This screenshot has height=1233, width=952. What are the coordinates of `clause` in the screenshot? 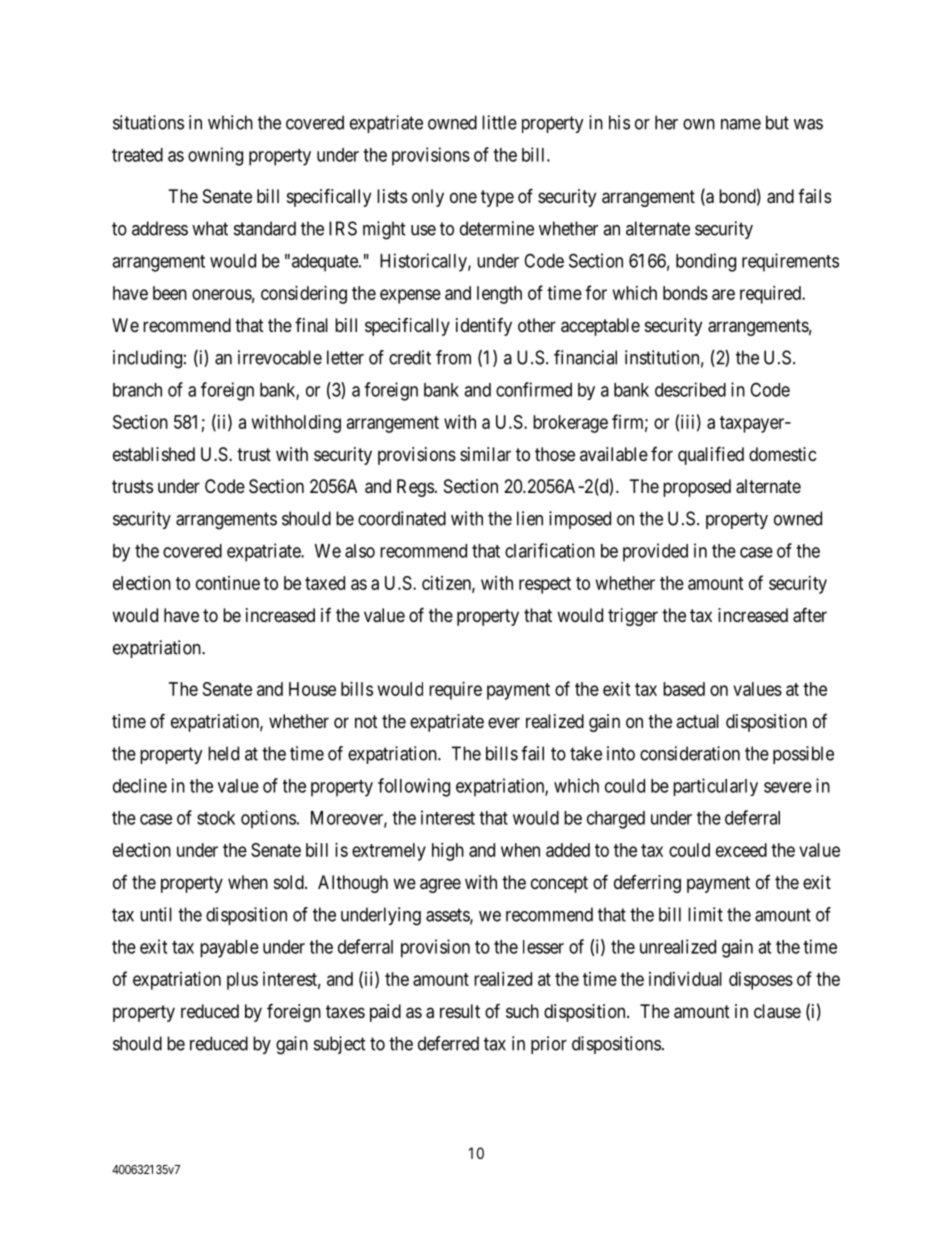 It's located at (777, 1011).
